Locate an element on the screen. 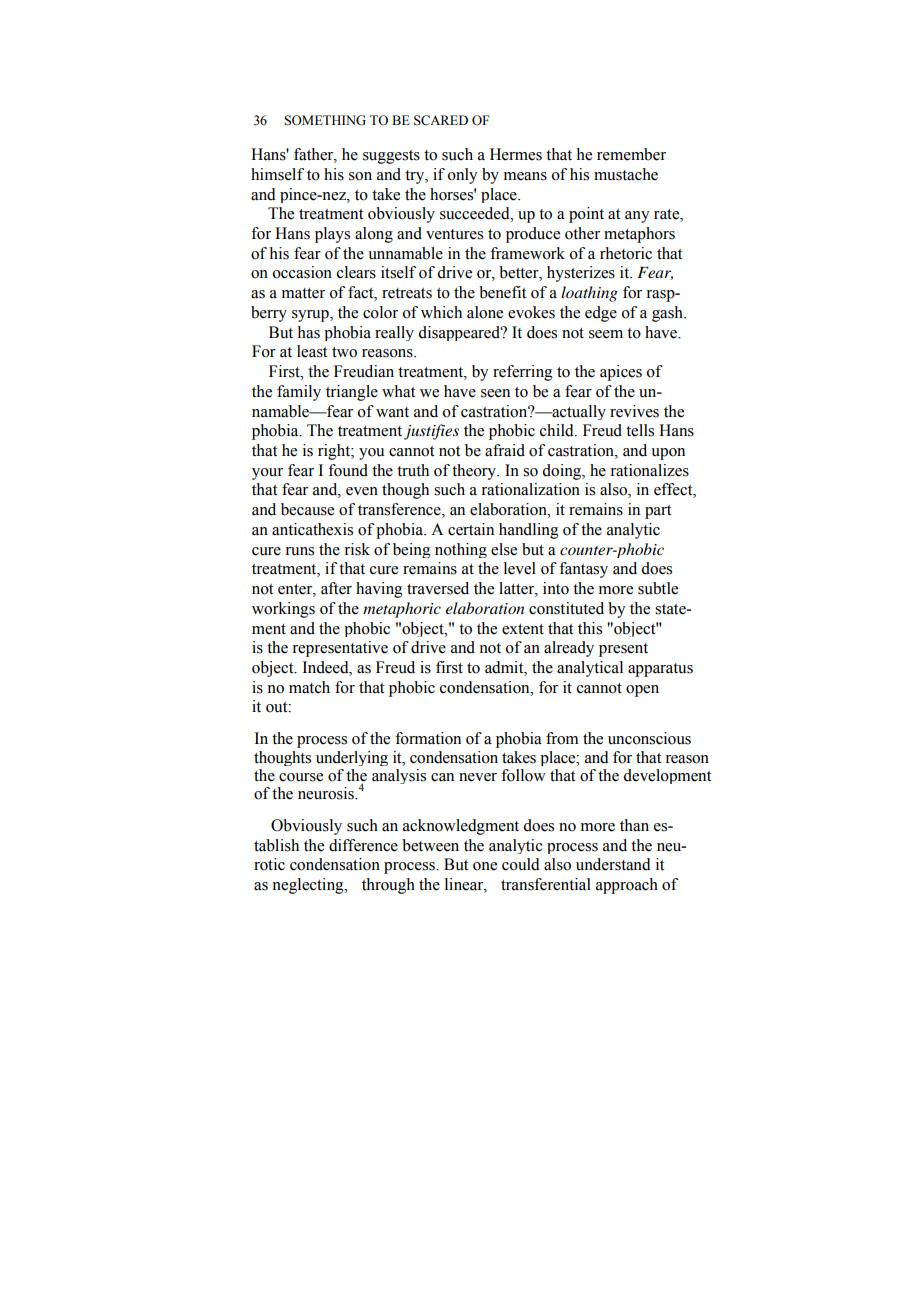  only is located at coordinates (462, 176).
